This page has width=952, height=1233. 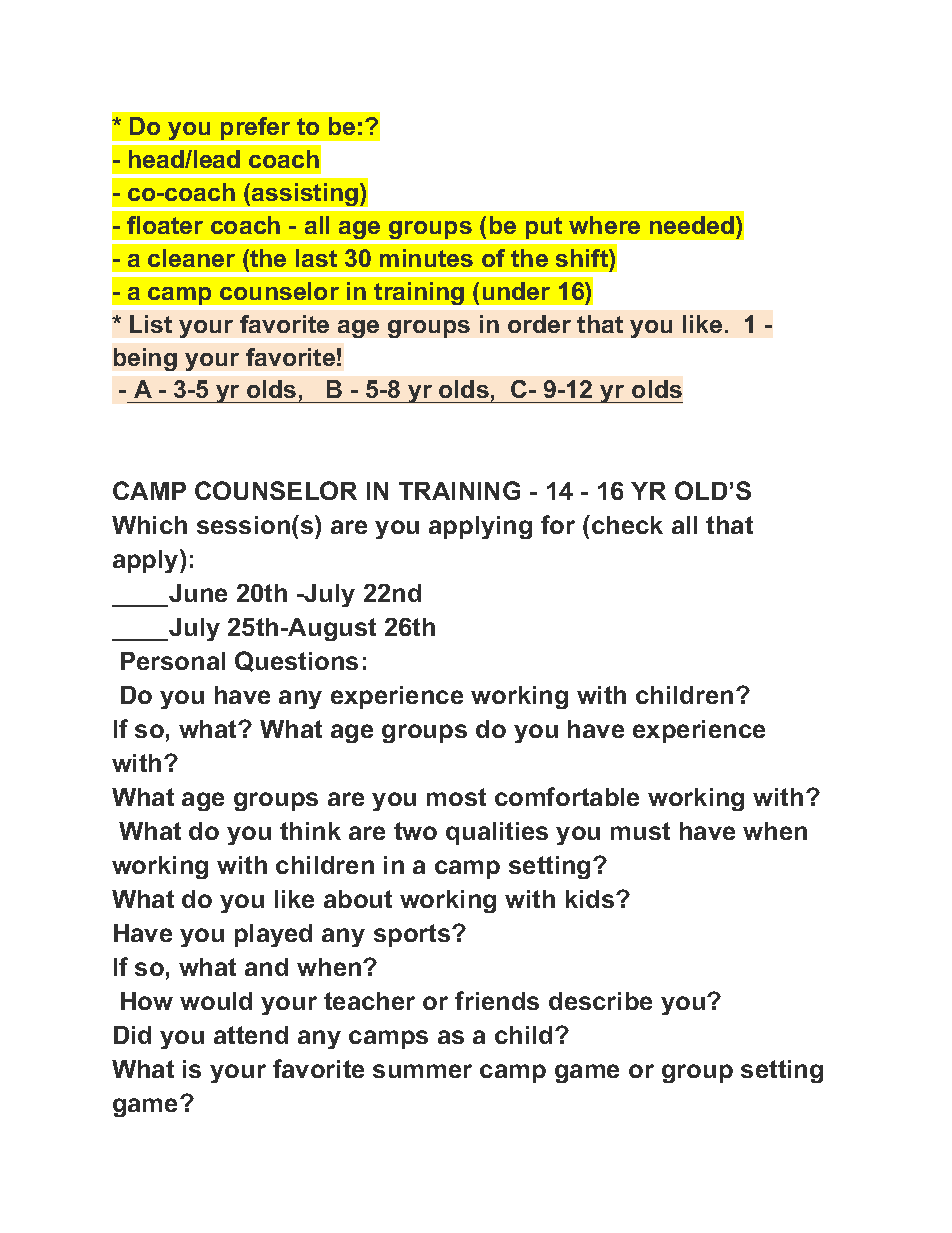 I want to click on order, so click(x=539, y=324).
